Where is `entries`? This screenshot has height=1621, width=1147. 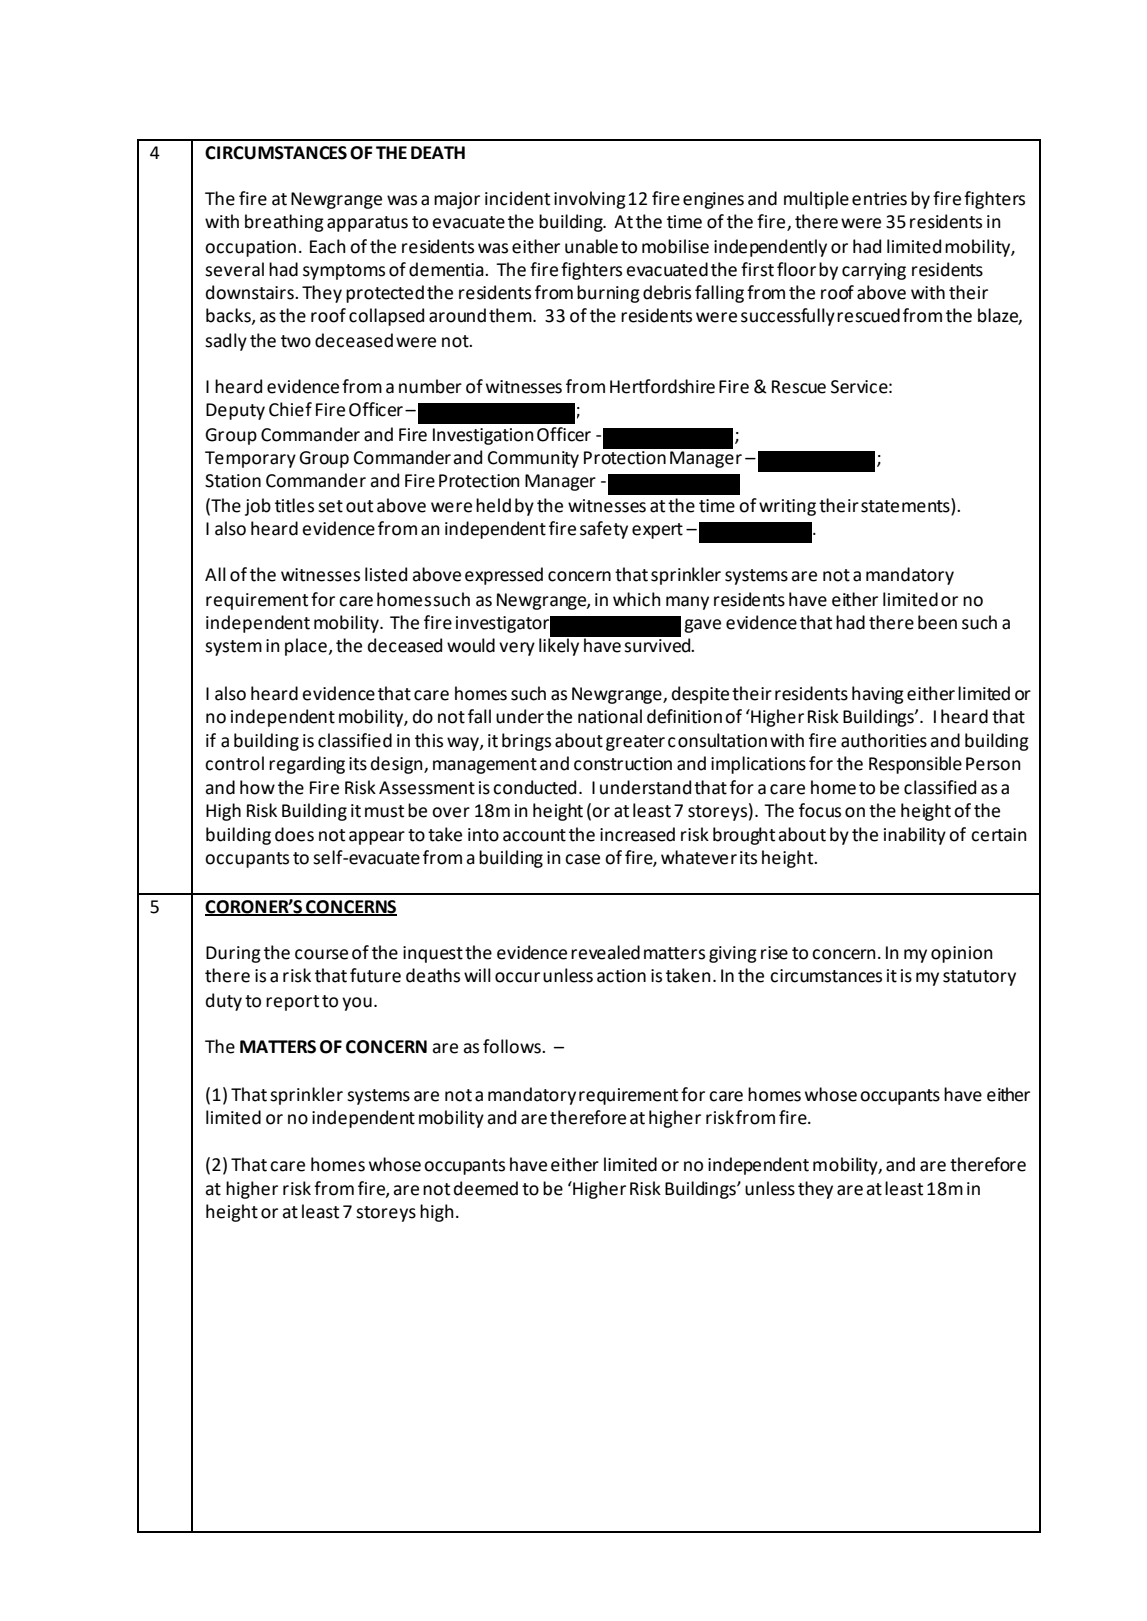
entries is located at coordinates (879, 199).
